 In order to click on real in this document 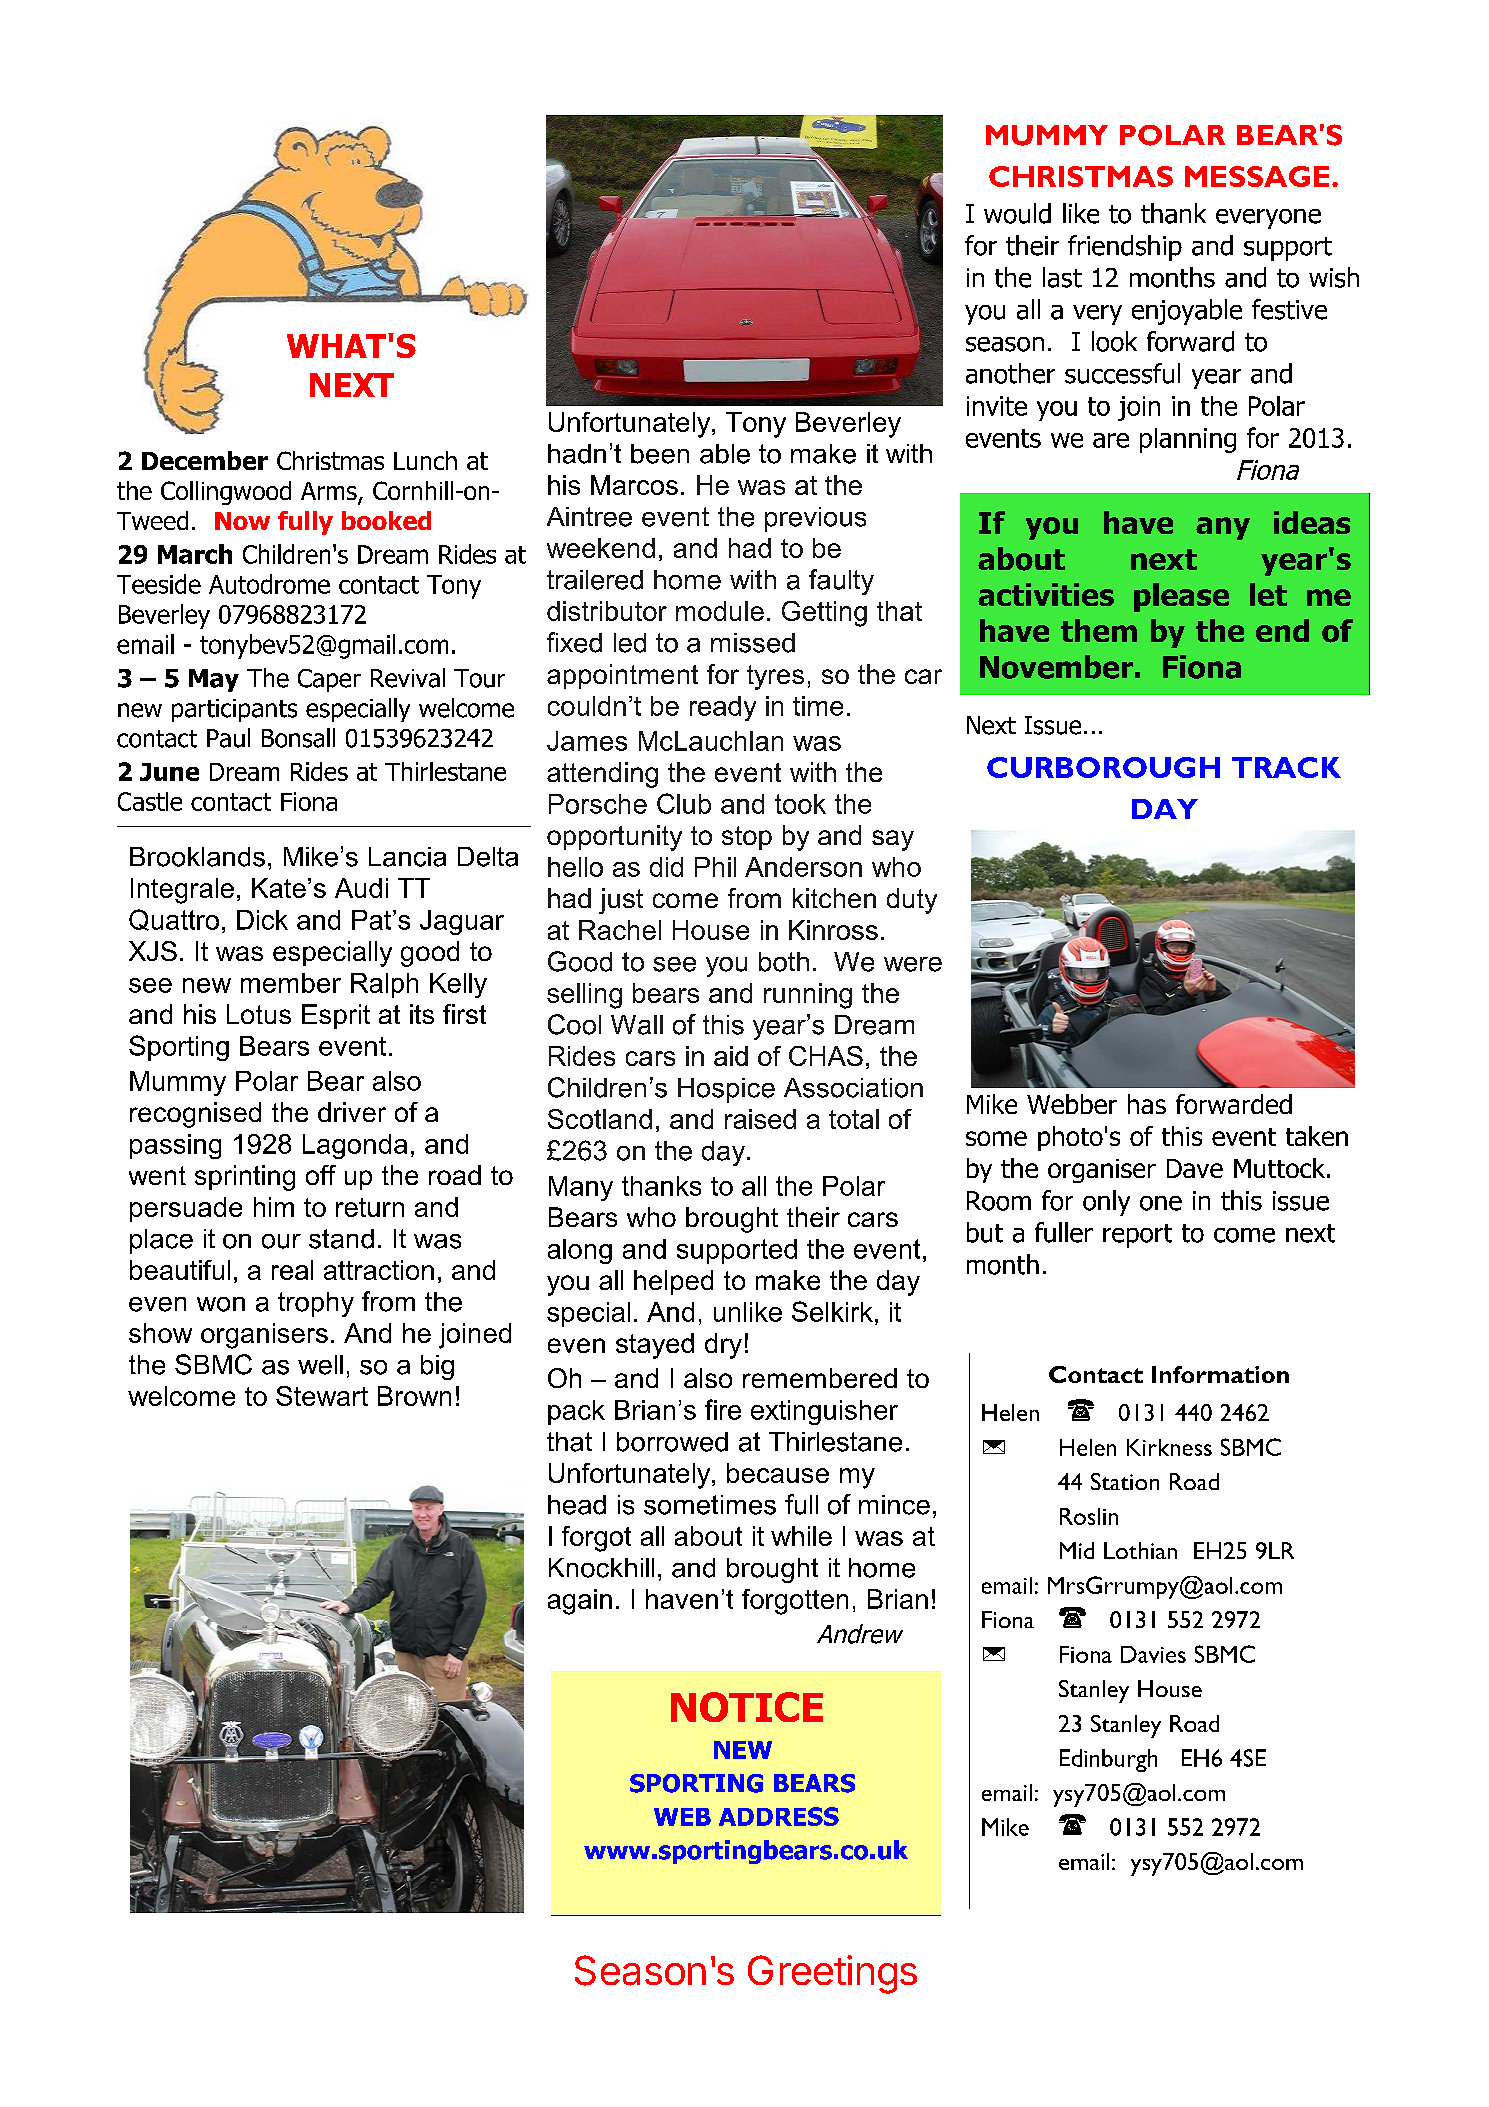, I will do `click(292, 1270)`.
